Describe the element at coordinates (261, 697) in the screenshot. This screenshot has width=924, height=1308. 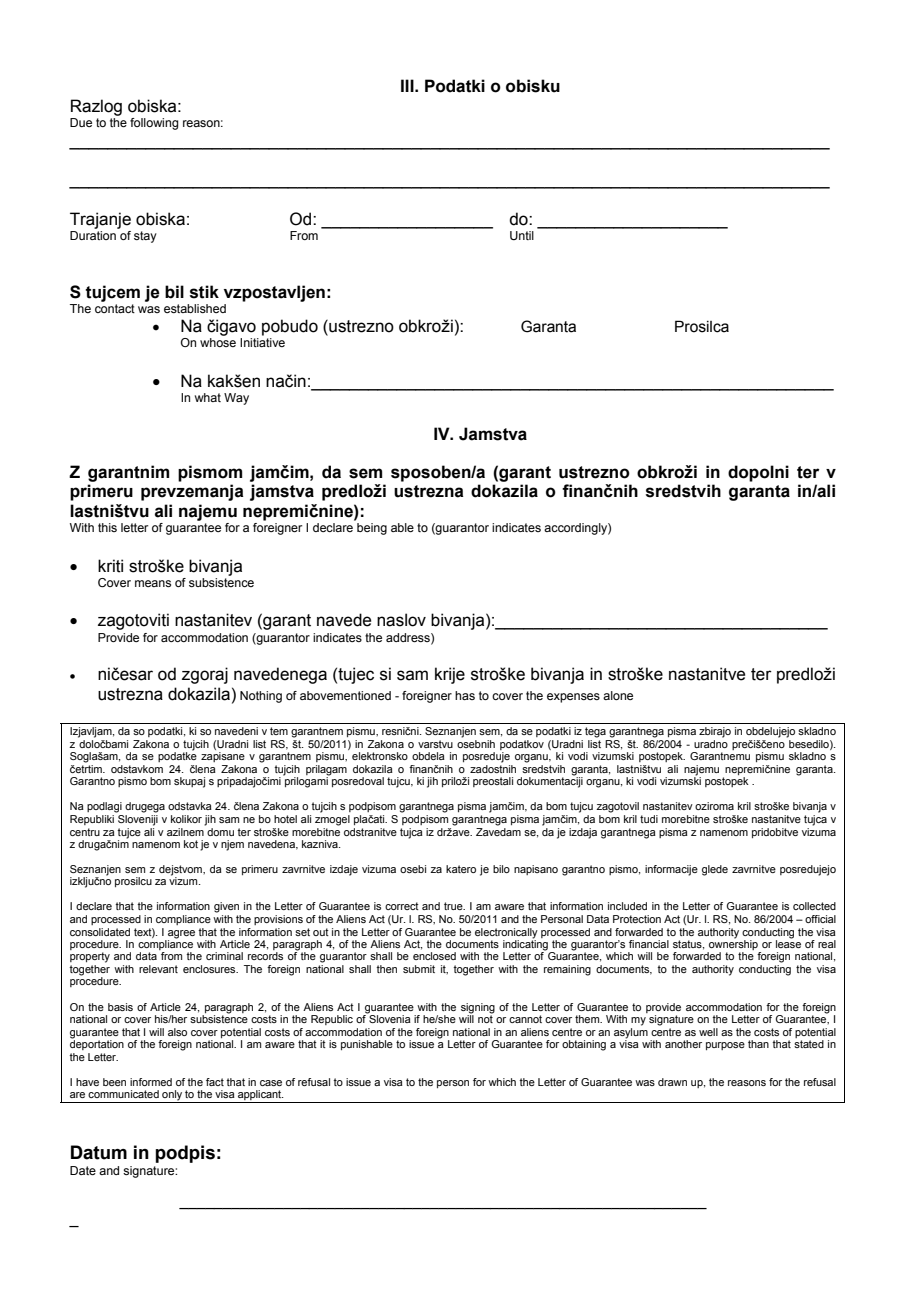
I see `Nothing` at that location.
